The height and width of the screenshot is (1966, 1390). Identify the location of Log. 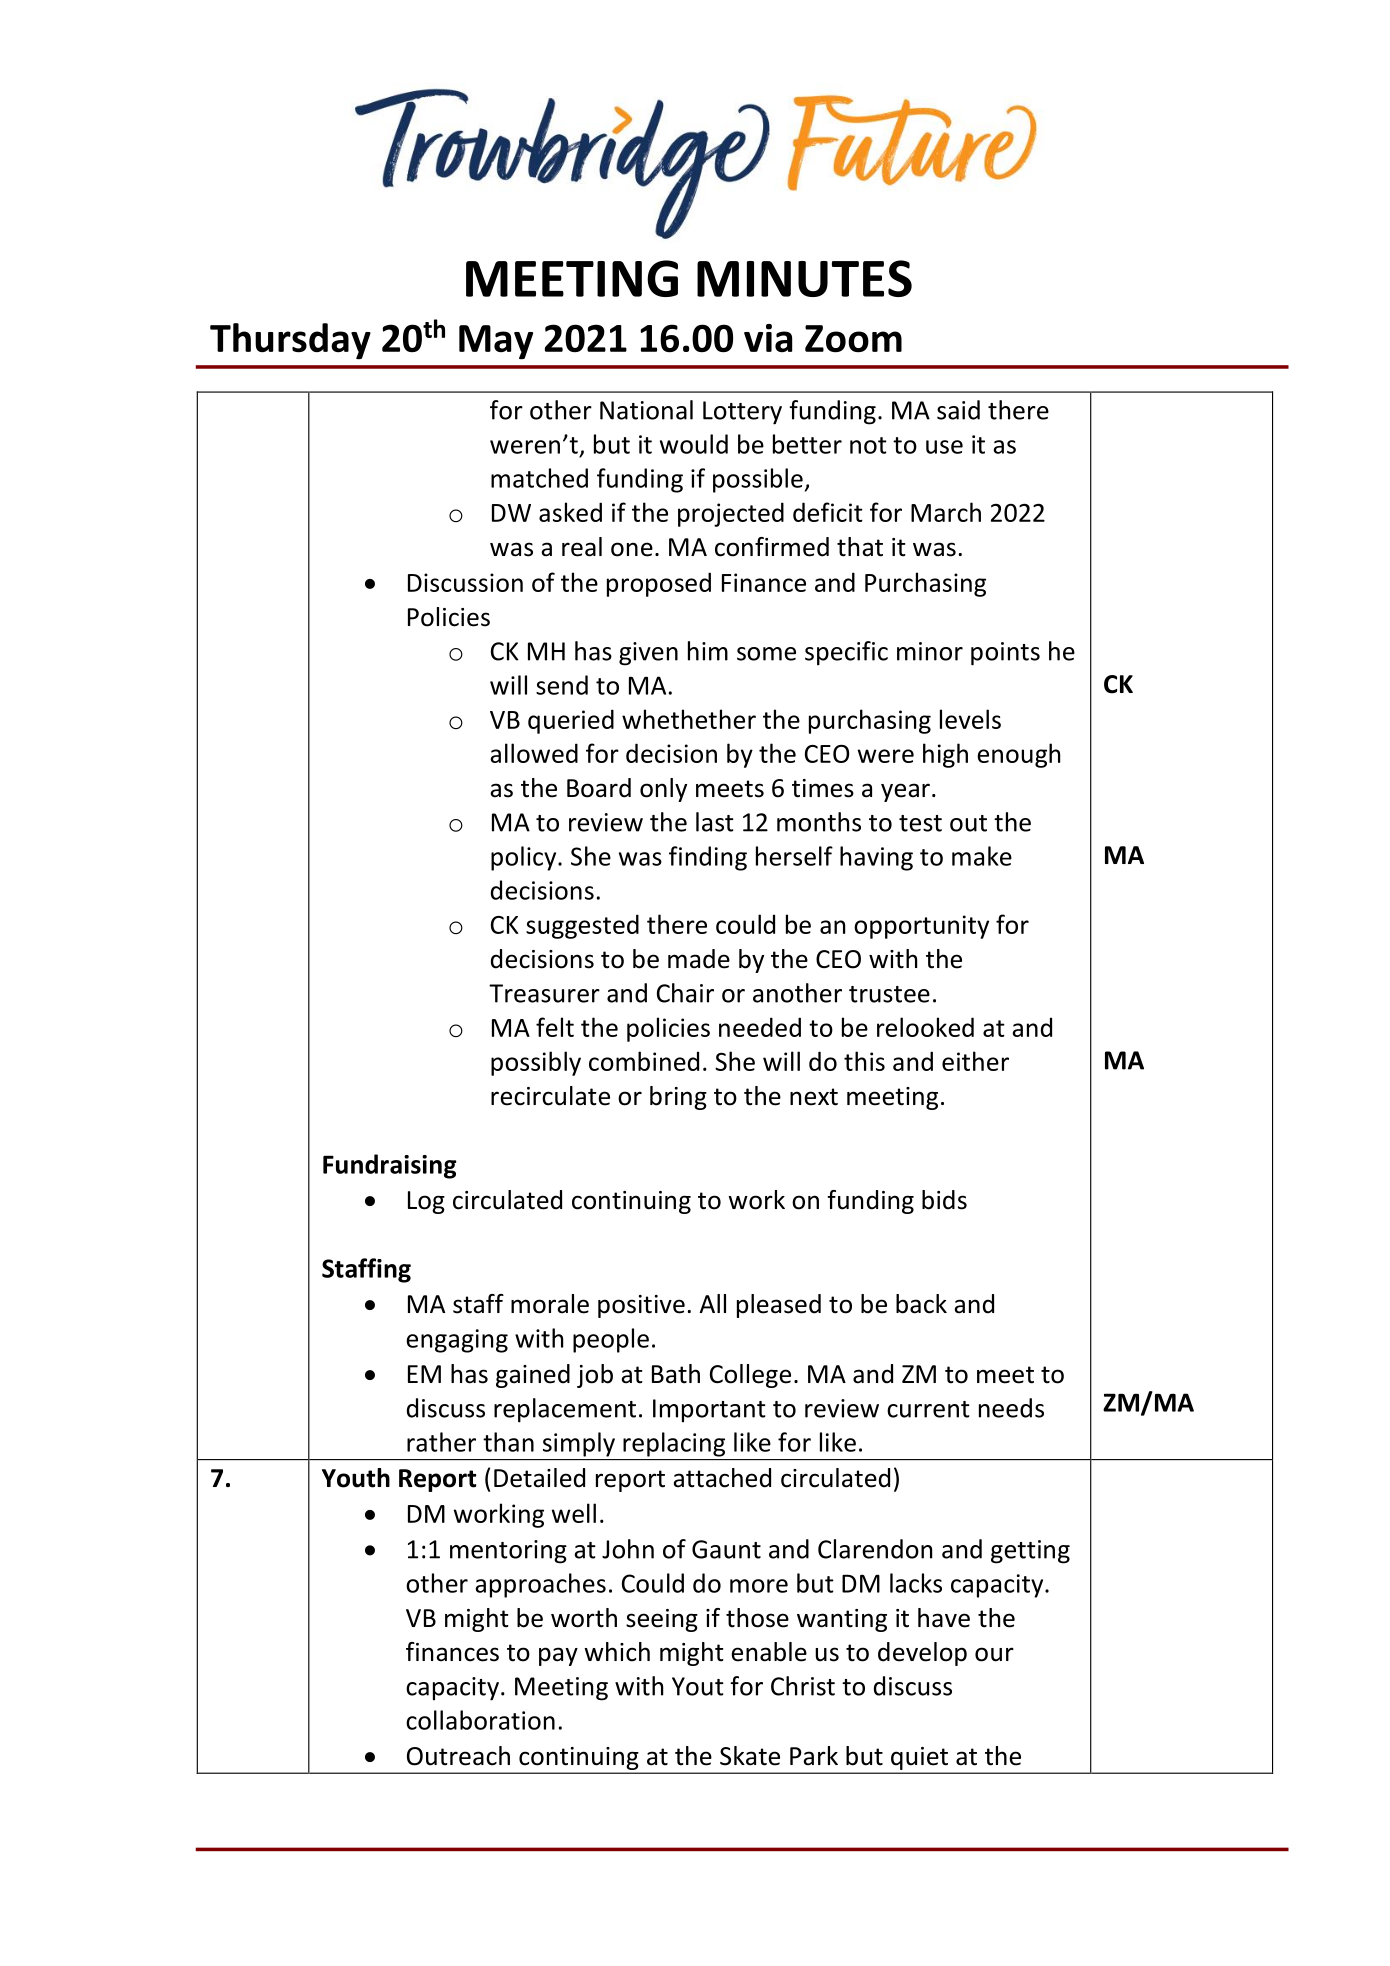
(426, 1202).
